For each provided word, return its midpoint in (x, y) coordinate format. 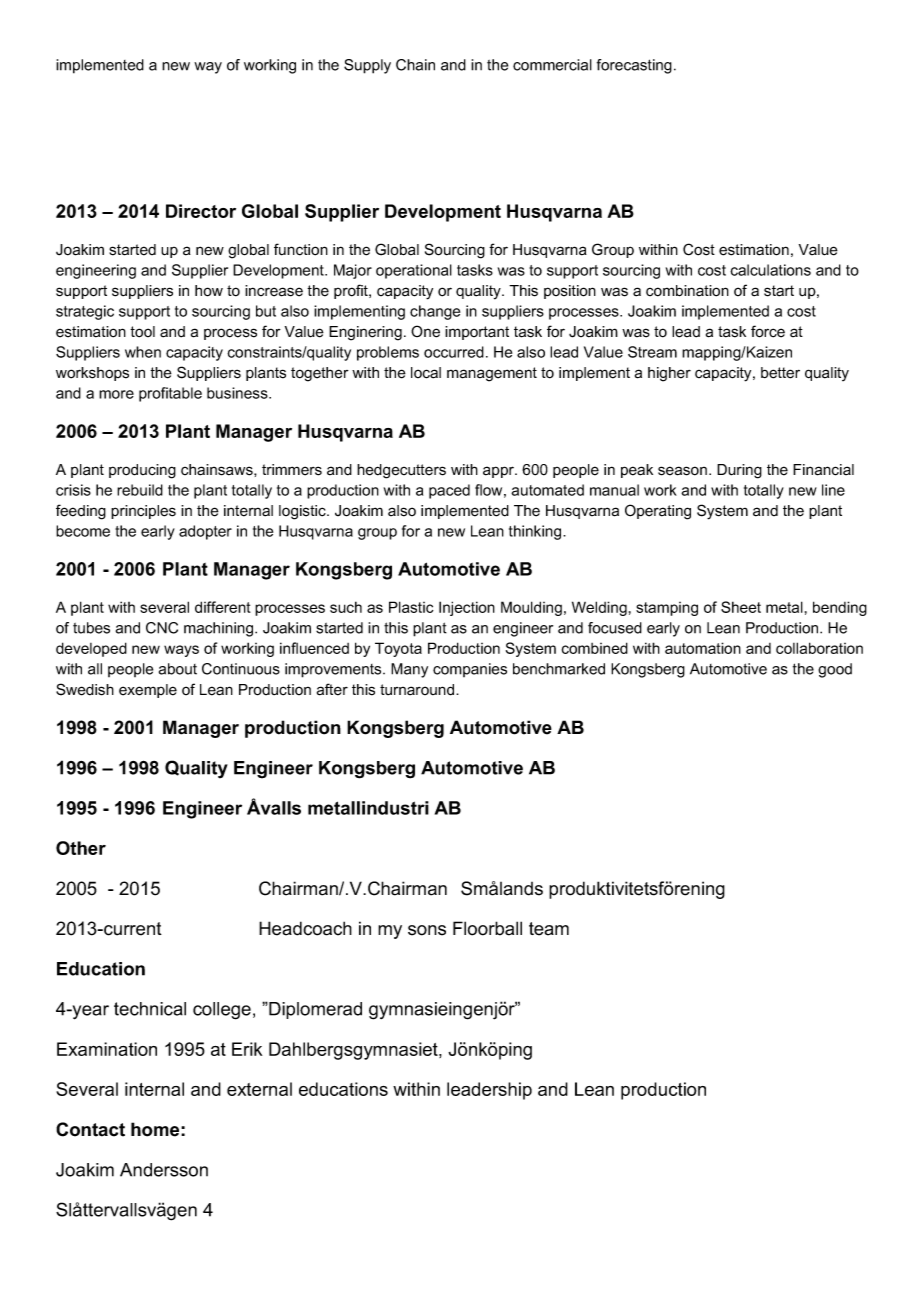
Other (81, 848)
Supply (367, 66)
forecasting (634, 66)
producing (142, 471)
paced (449, 491)
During (739, 471)
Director (201, 211)
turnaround (418, 690)
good (835, 670)
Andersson (164, 1170)
